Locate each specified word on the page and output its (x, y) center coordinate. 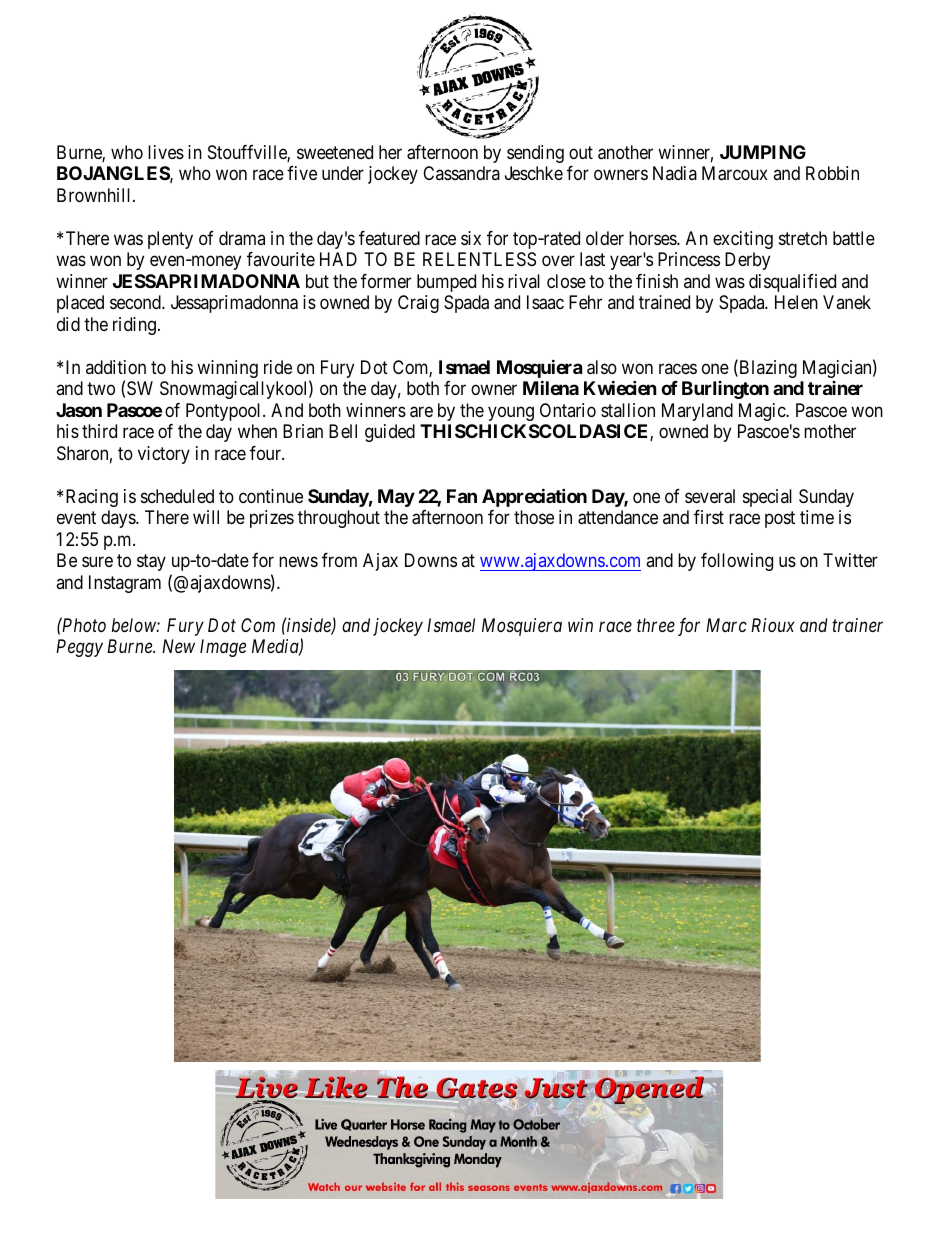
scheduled (177, 496)
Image (223, 648)
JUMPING (763, 152)
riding (134, 326)
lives (166, 152)
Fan (462, 496)
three (656, 625)
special (767, 498)
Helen (796, 302)
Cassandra (461, 173)
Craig (418, 304)
